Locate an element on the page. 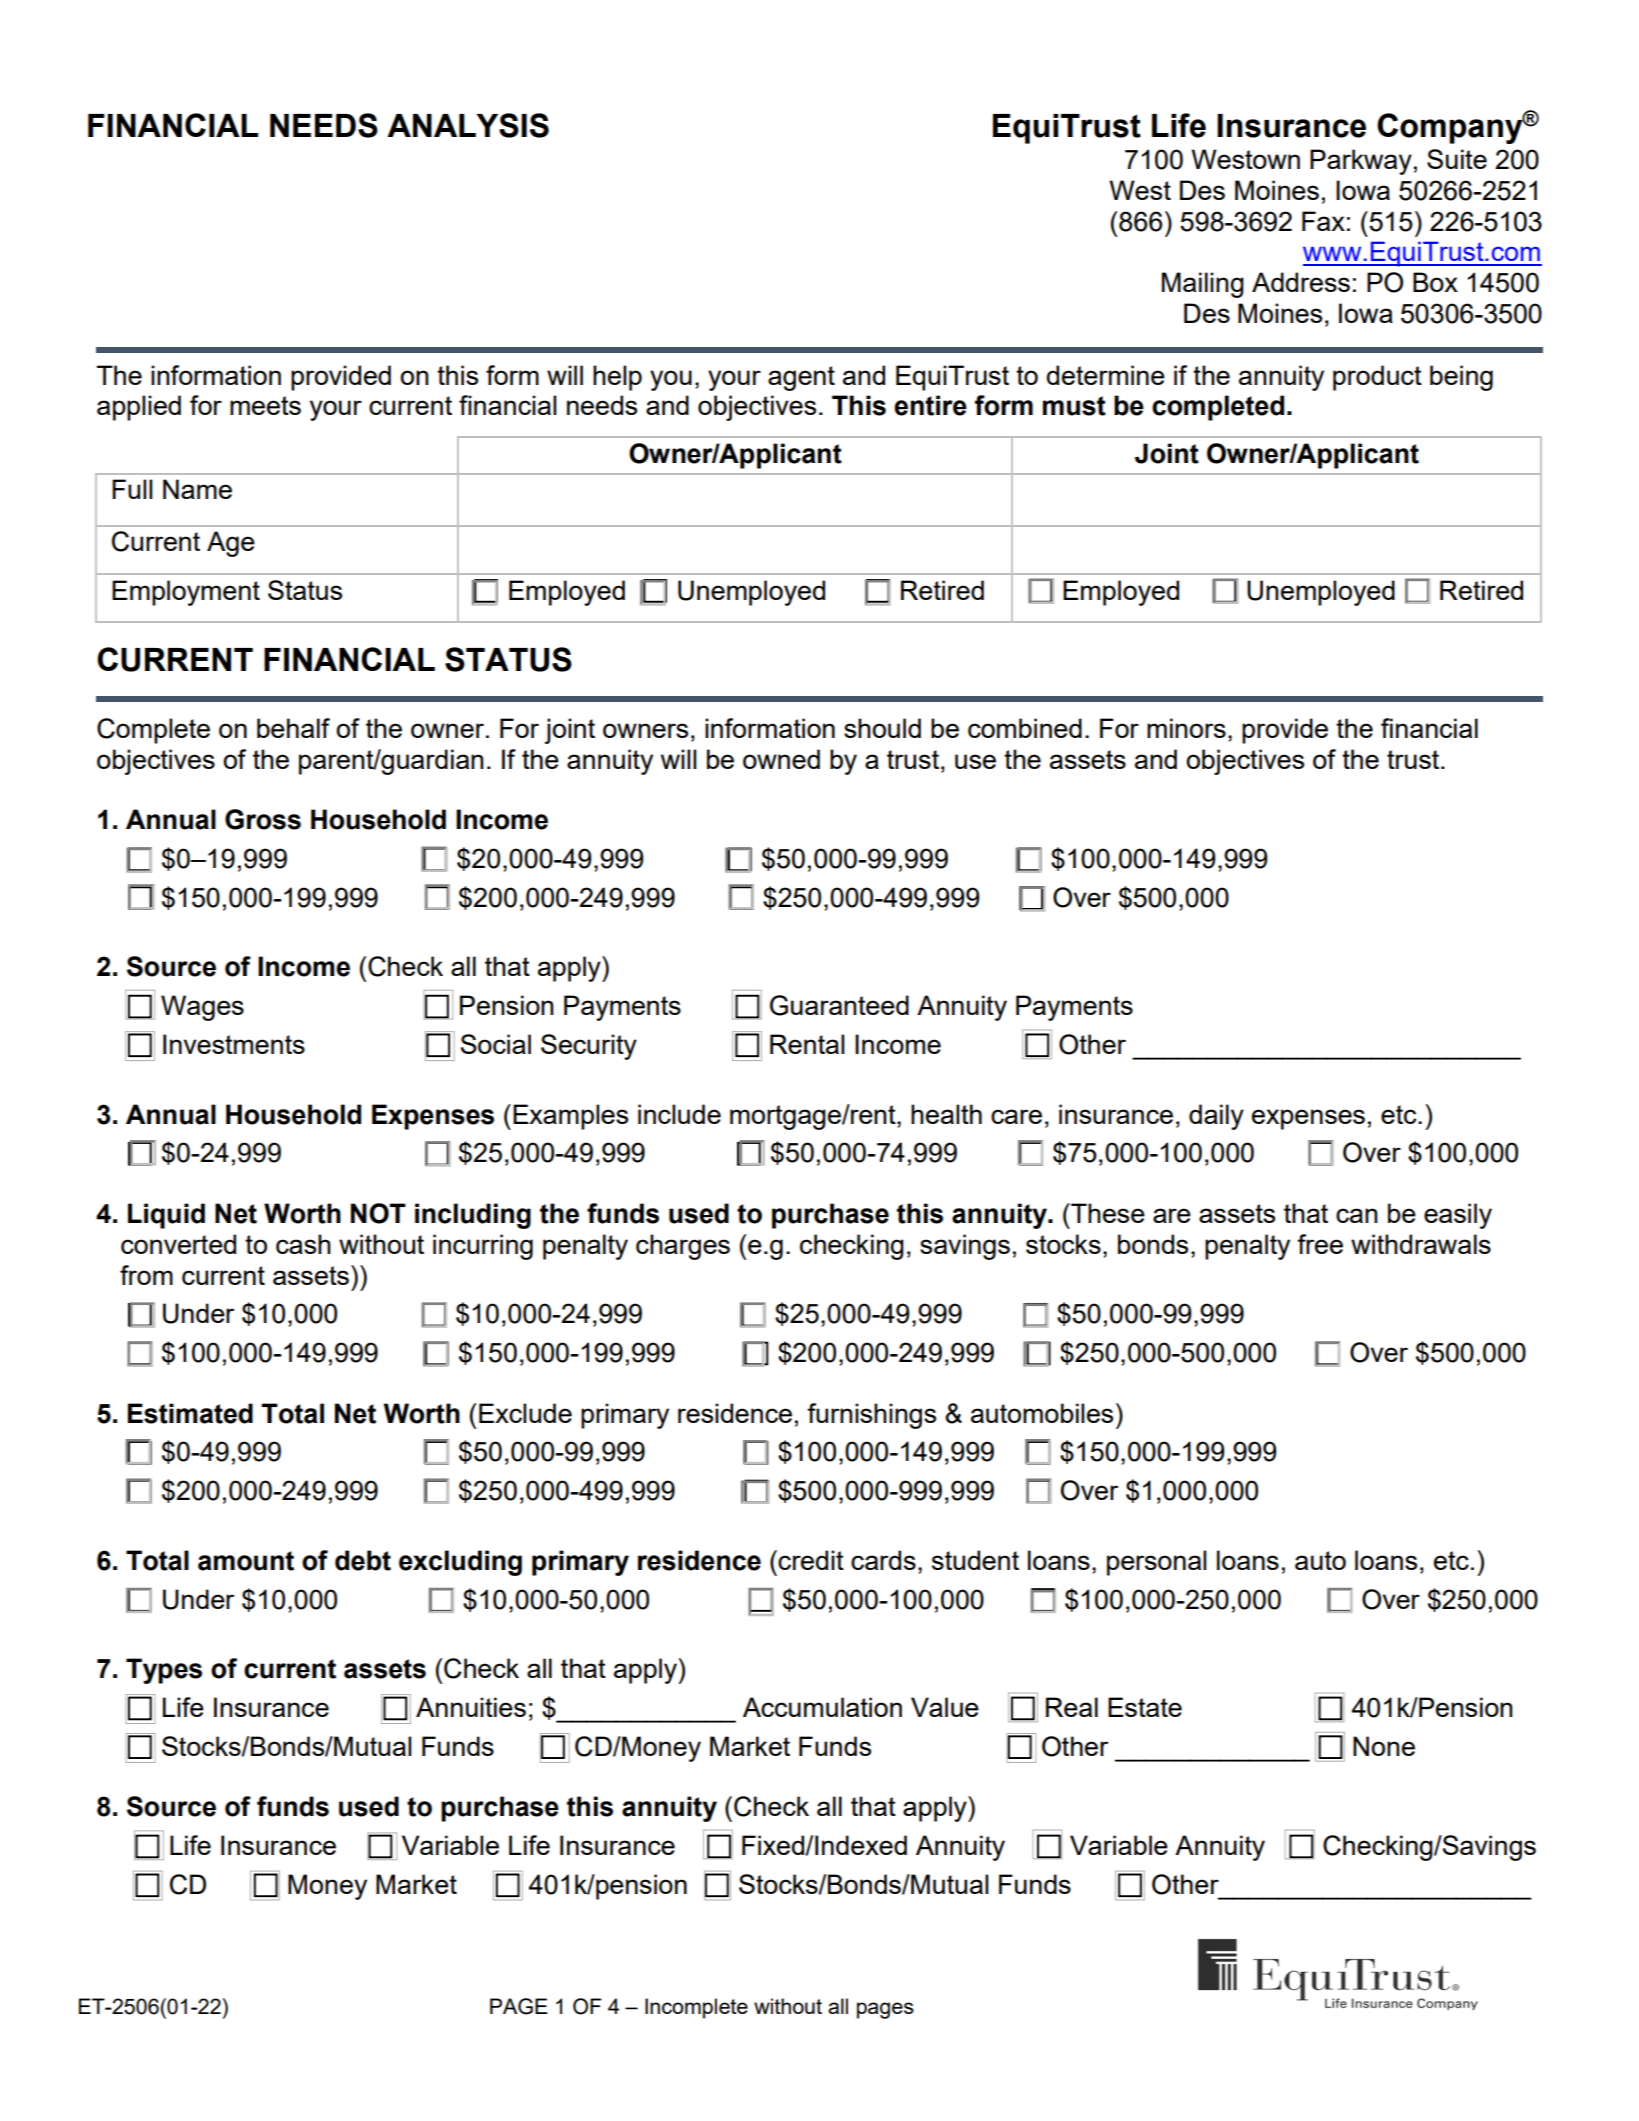  ANALYSIS is located at coordinates (468, 125).
